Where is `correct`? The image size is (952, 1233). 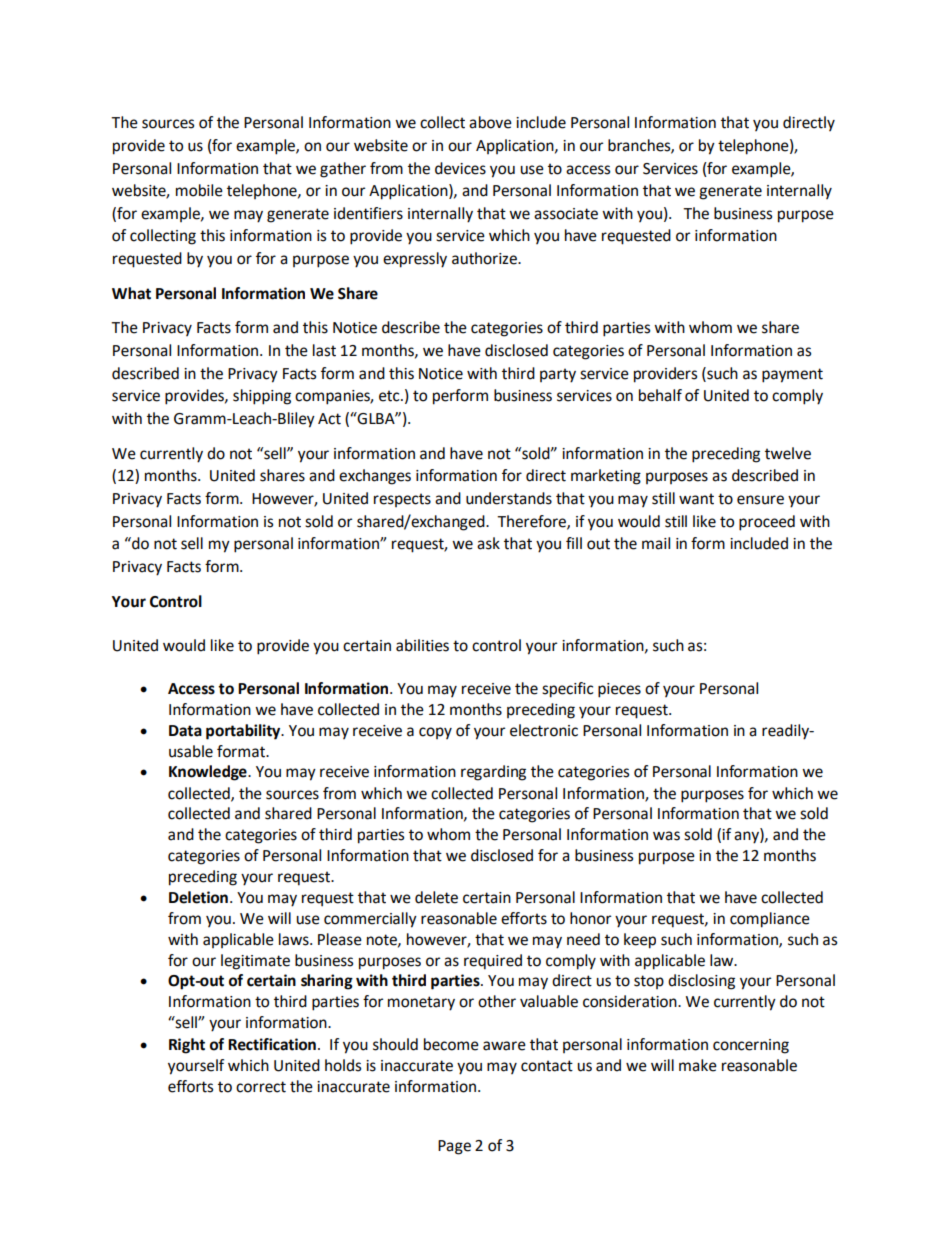 correct is located at coordinates (261, 1087).
